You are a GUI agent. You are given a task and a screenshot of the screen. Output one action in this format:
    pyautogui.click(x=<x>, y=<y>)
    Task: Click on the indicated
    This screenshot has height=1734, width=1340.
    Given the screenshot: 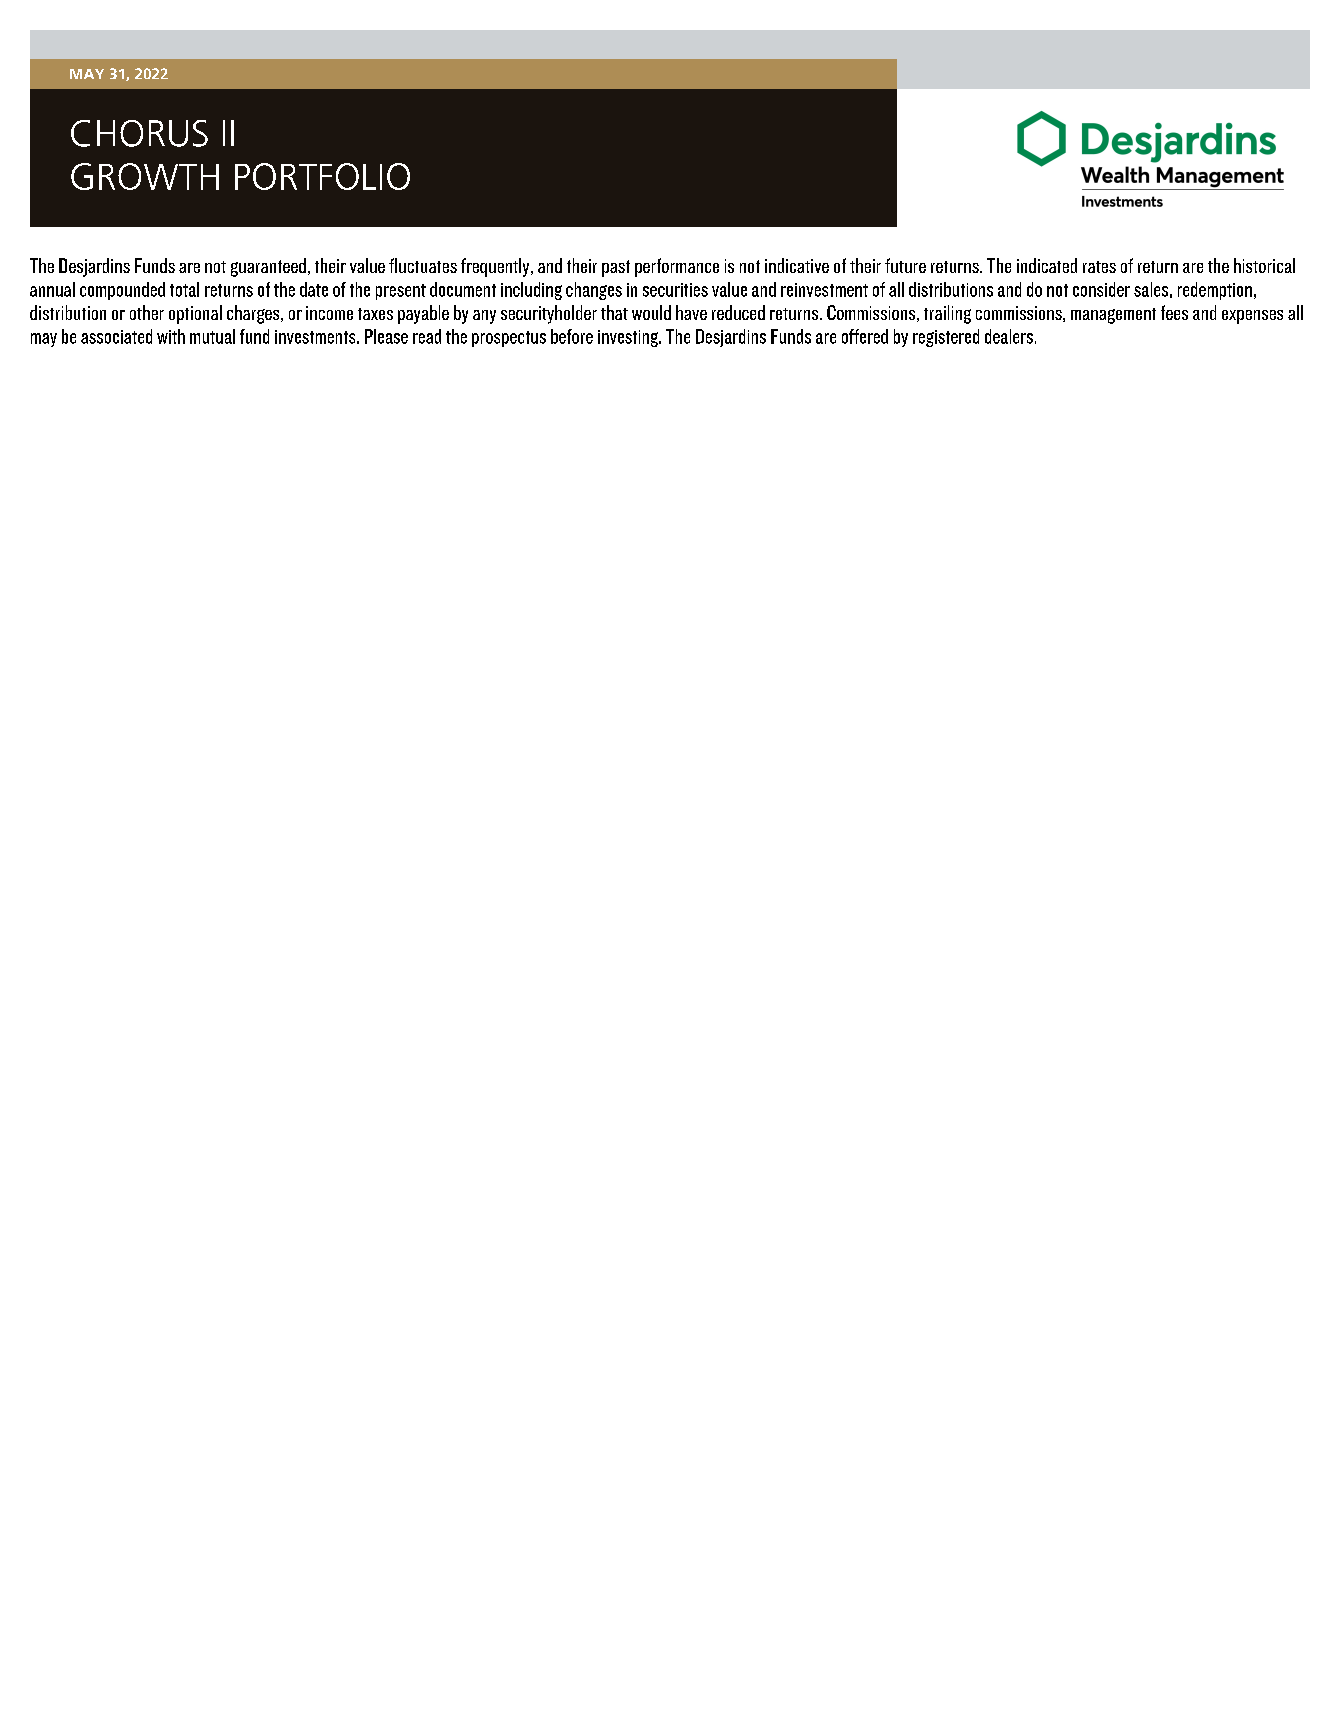 What is the action you would take?
    pyautogui.click(x=1047, y=265)
